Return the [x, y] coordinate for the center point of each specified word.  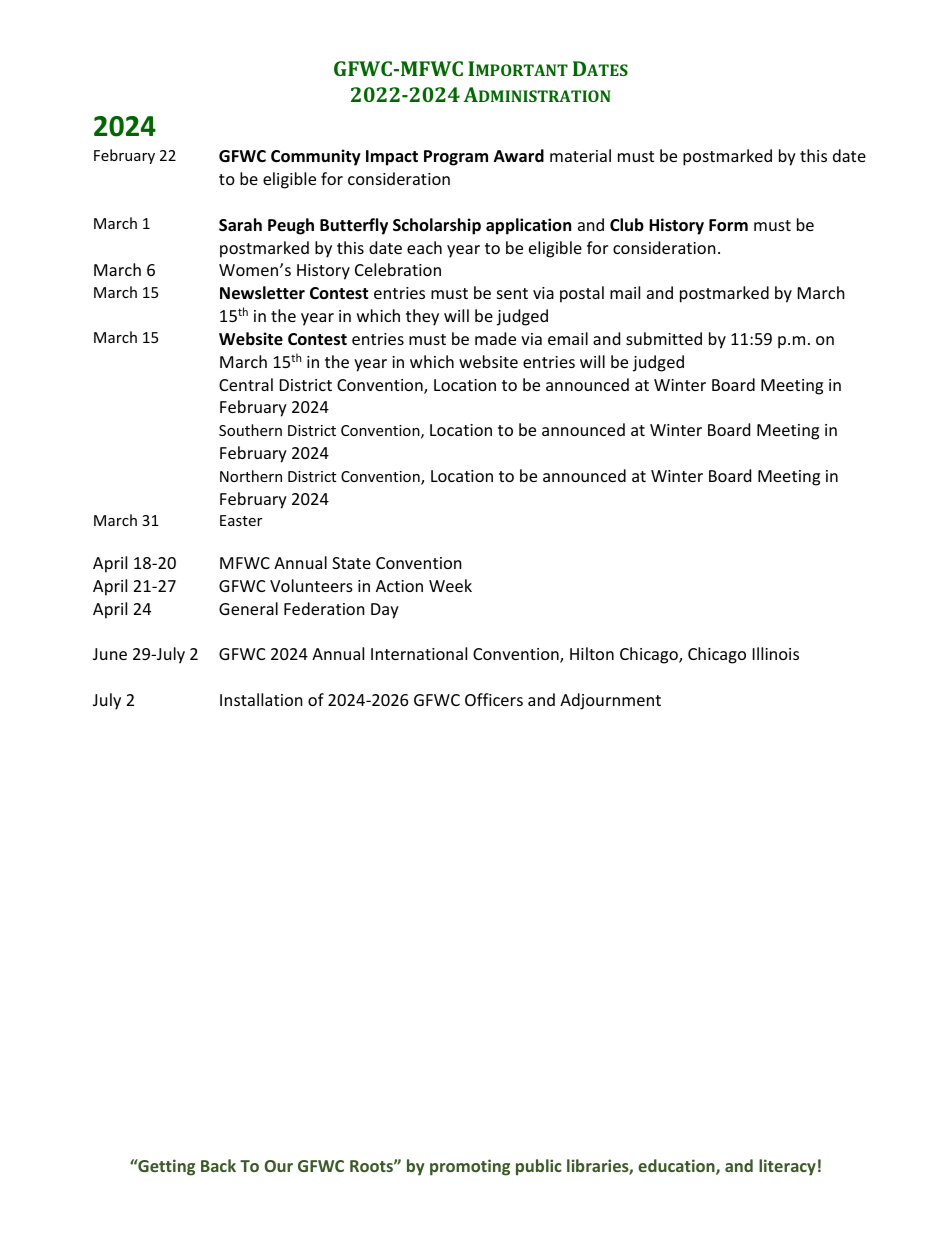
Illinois [776, 653]
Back [218, 1165]
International [419, 653]
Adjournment [610, 701]
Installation [261, 699]
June [110, 654]
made [495, 338]
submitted [664, 338]
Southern [250, 430]
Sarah [240, 225]
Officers [494, 699]
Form [728, 225]
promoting [470, 1167]
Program [456, 158]
